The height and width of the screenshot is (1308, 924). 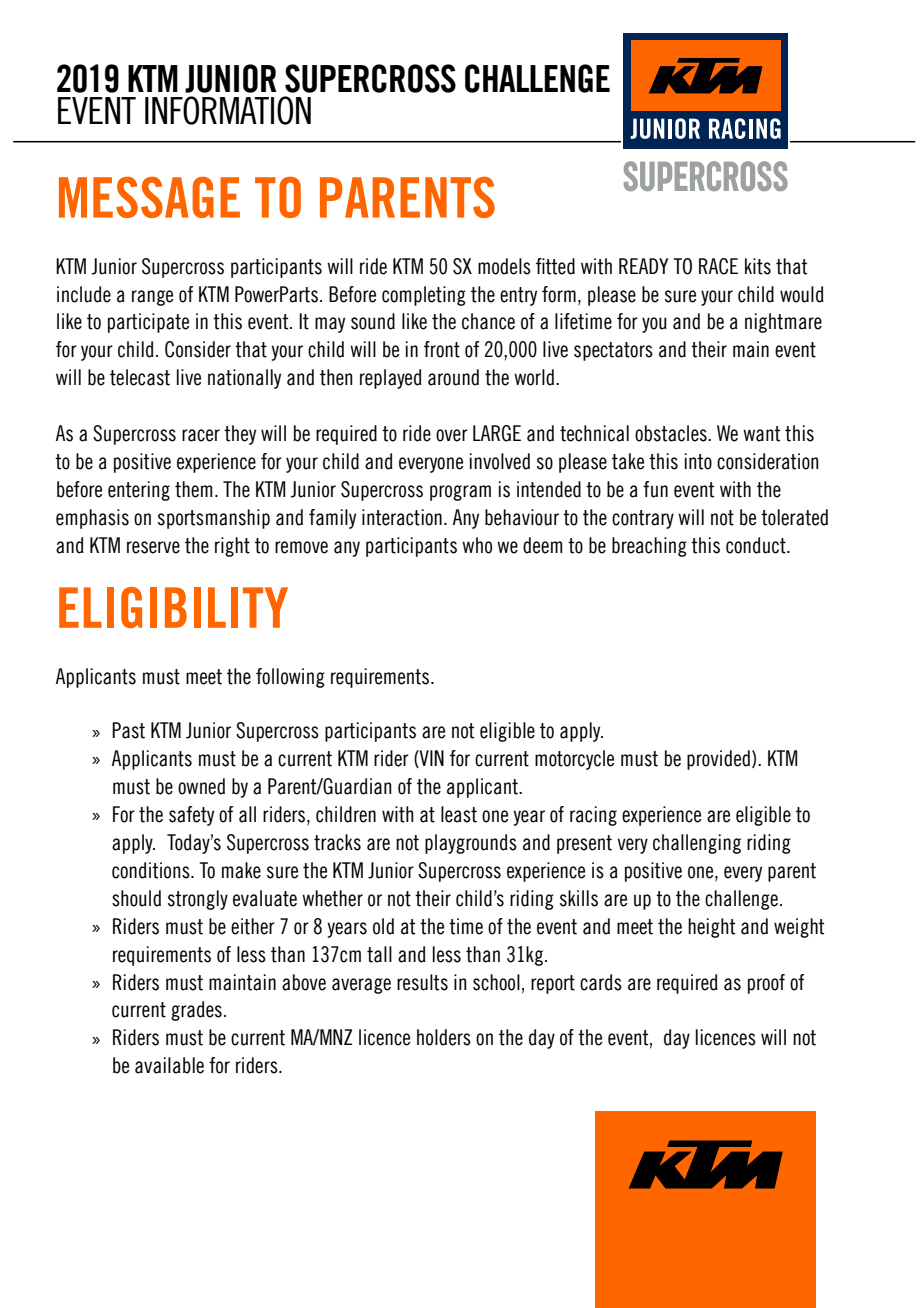 What do you see at coordinates (672, 433) in the screenshot?
I see `obstacles` at bounding box center [672, 433].
